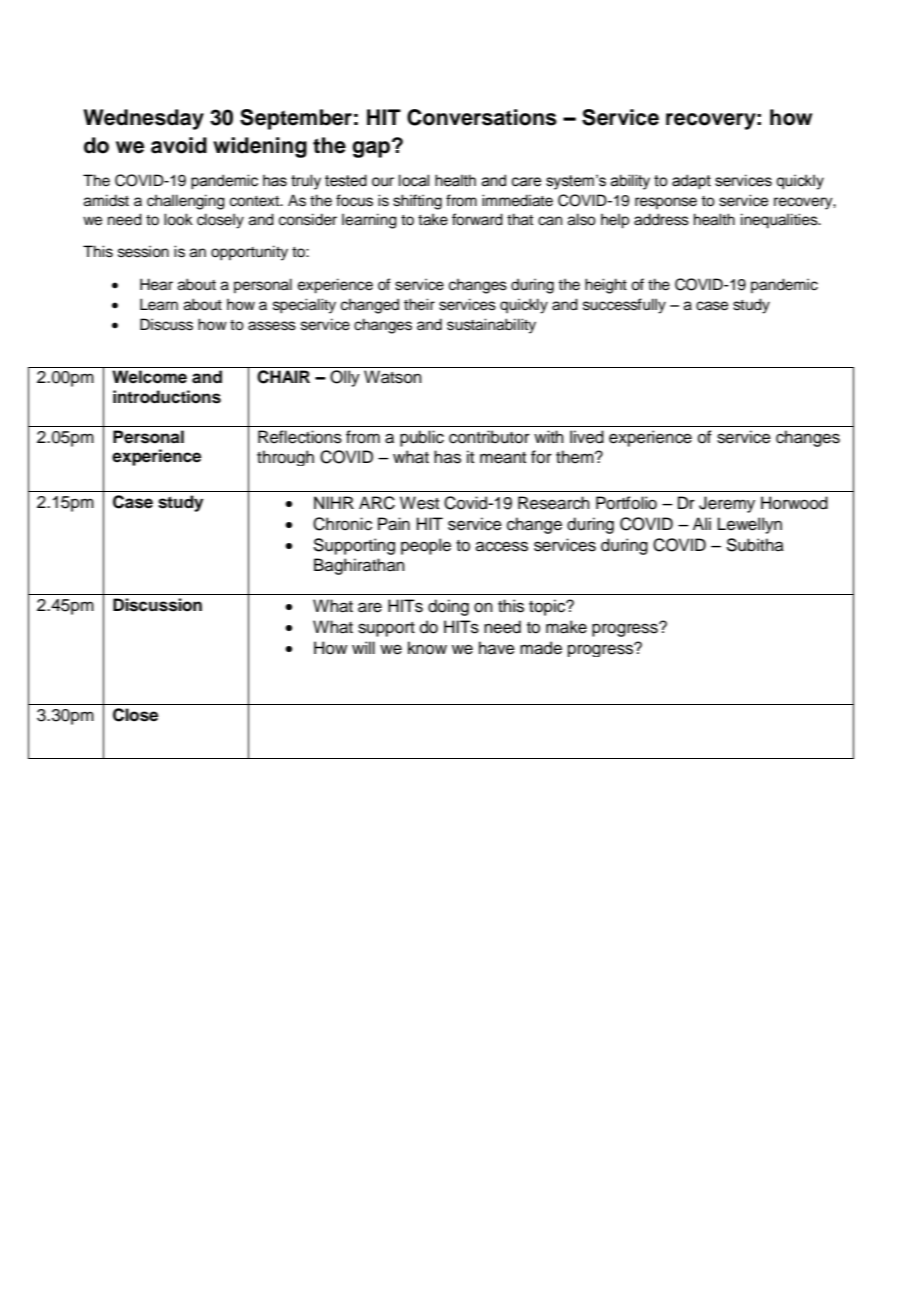 This screenshot has height=1308, width=924. Describe the element at coordinates (149, 377) in the screenshot. I see `Welcome` at that location.
